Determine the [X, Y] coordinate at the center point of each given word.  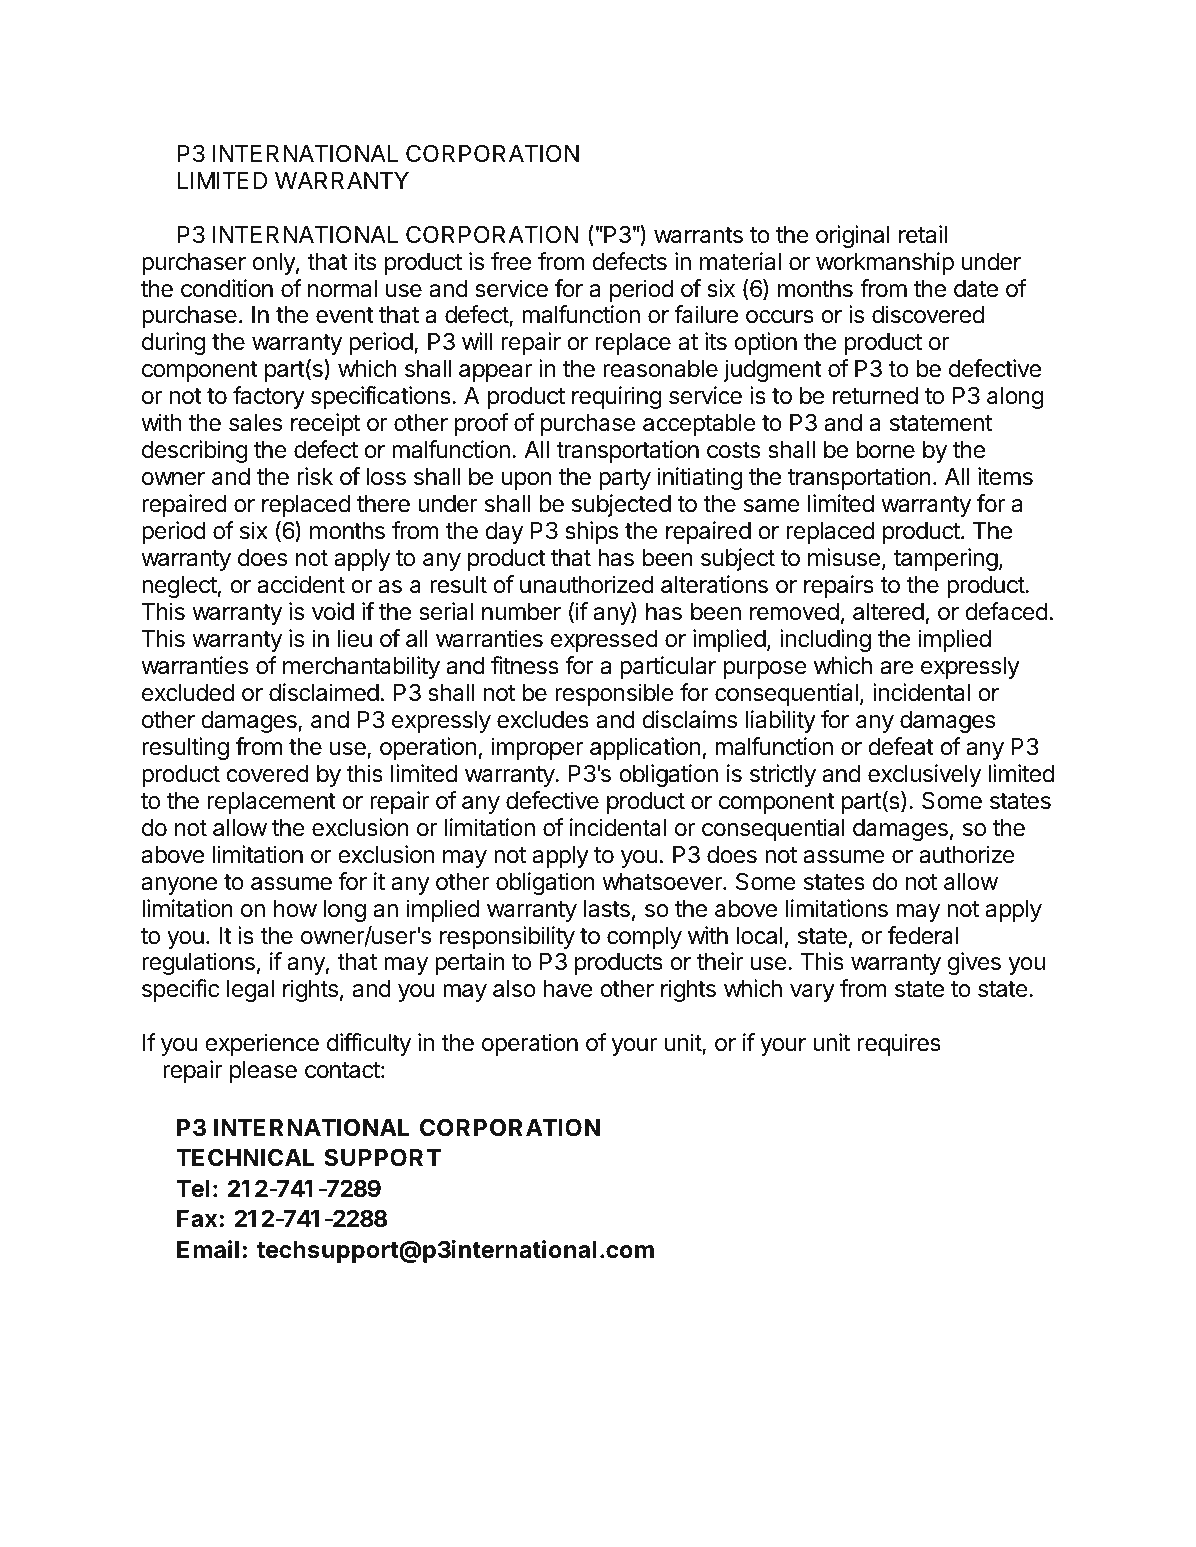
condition [227, 288]
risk [315, 476]
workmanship [885, 263]
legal [250, 991]
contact [342, 1070]
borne [886, 450]
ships [591, 532]
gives [974, 963]
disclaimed [324, 692]
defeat [901, 746]
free [511, 261]
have [568, 989]
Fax [197, 1219]
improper [537, 748]
